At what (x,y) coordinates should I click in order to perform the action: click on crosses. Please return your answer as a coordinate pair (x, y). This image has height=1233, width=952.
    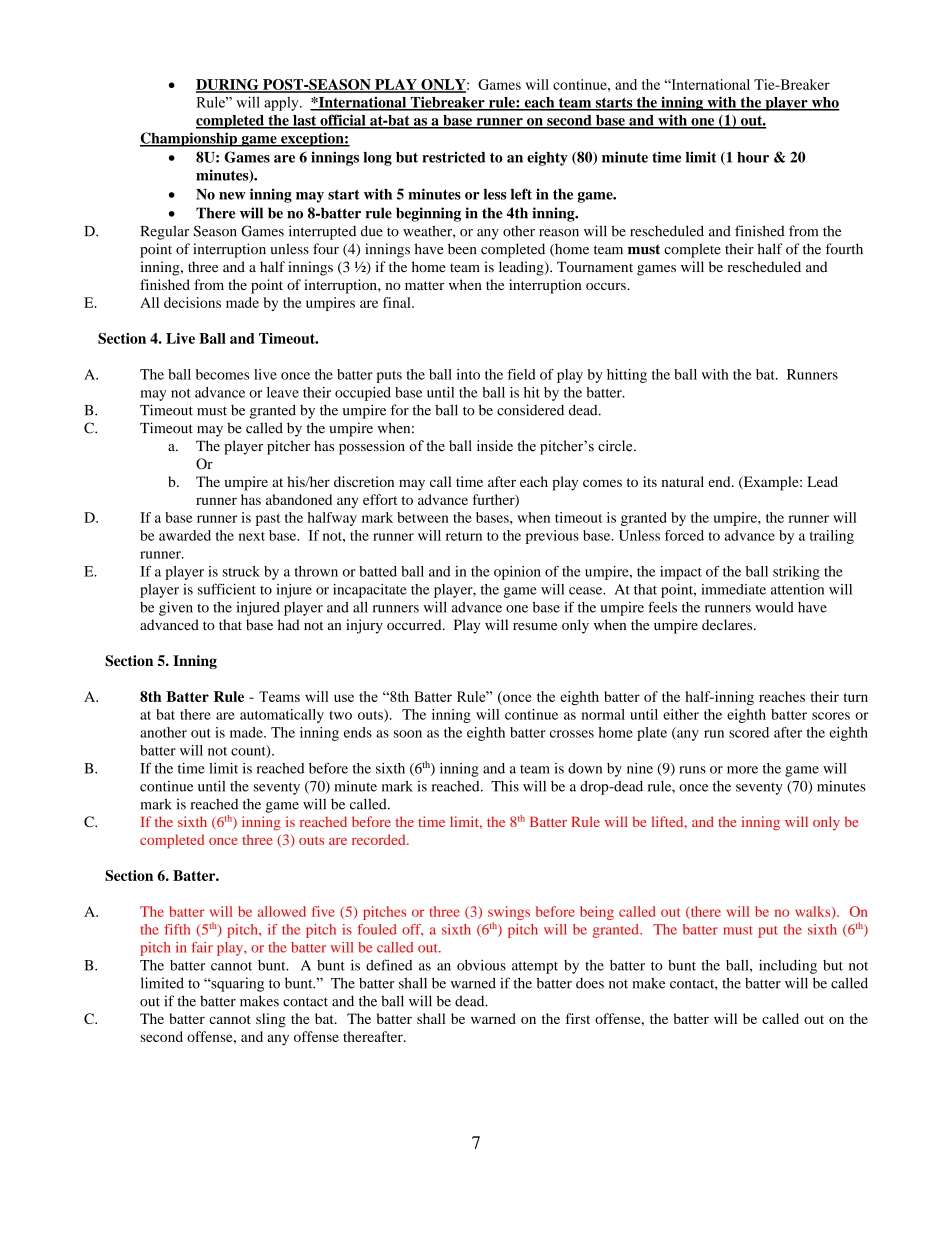
    Looking at the image, I should click on (572, 734).
